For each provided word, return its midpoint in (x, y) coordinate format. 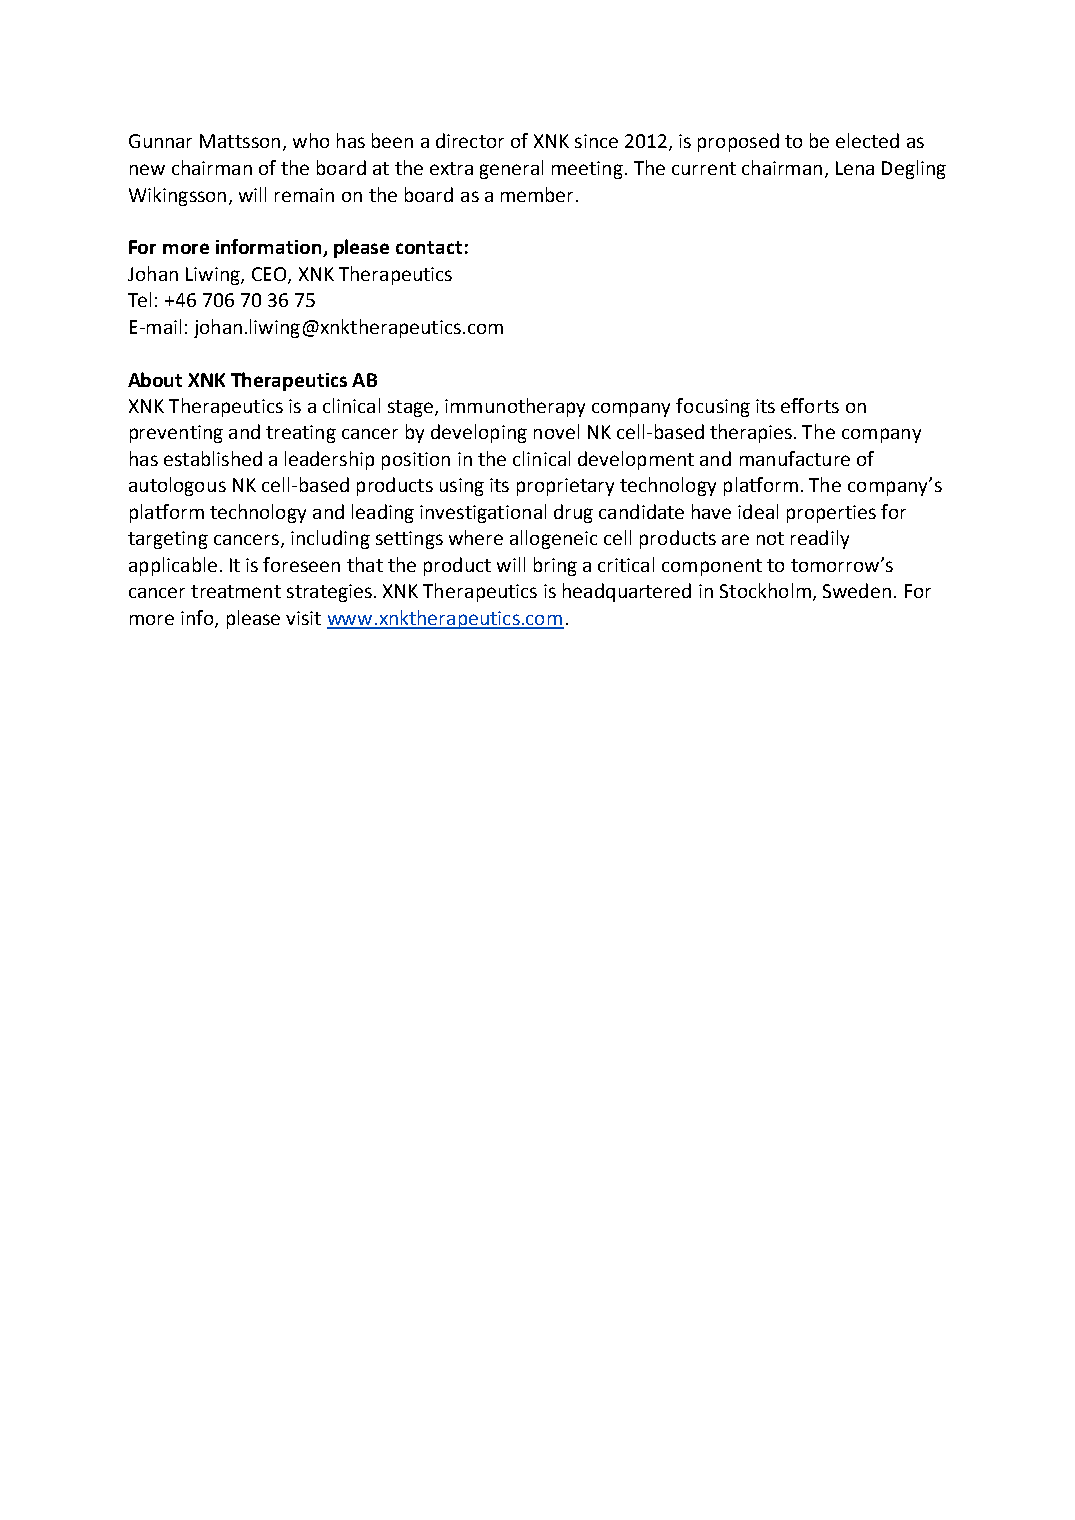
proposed (738, 142)
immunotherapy (515, 407)
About (155, 379)
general (511, 169)
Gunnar (160, 141)
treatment (236, 591)
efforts (810, 405)
